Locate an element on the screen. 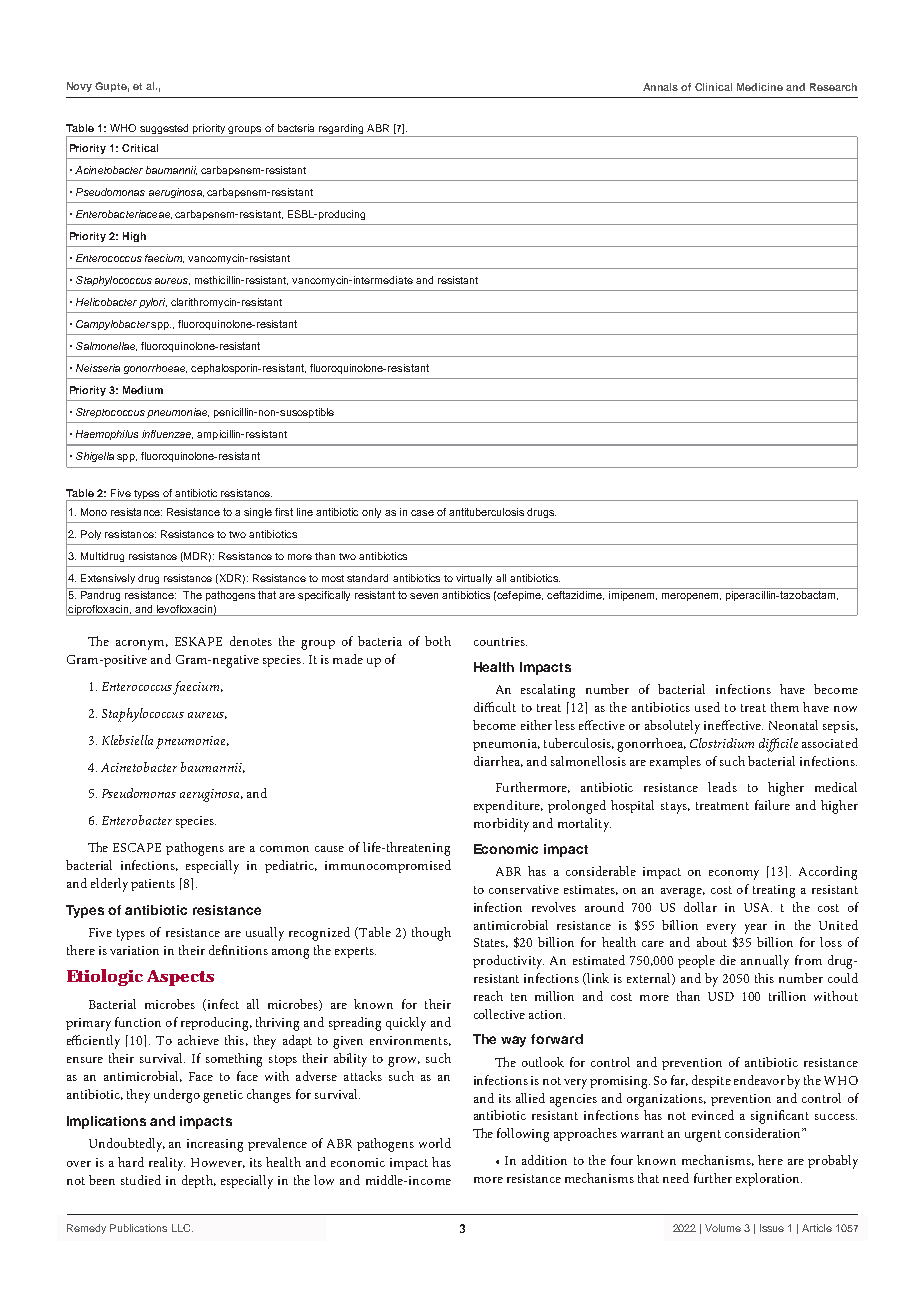  suggested is located at coordinates (165, 130).
